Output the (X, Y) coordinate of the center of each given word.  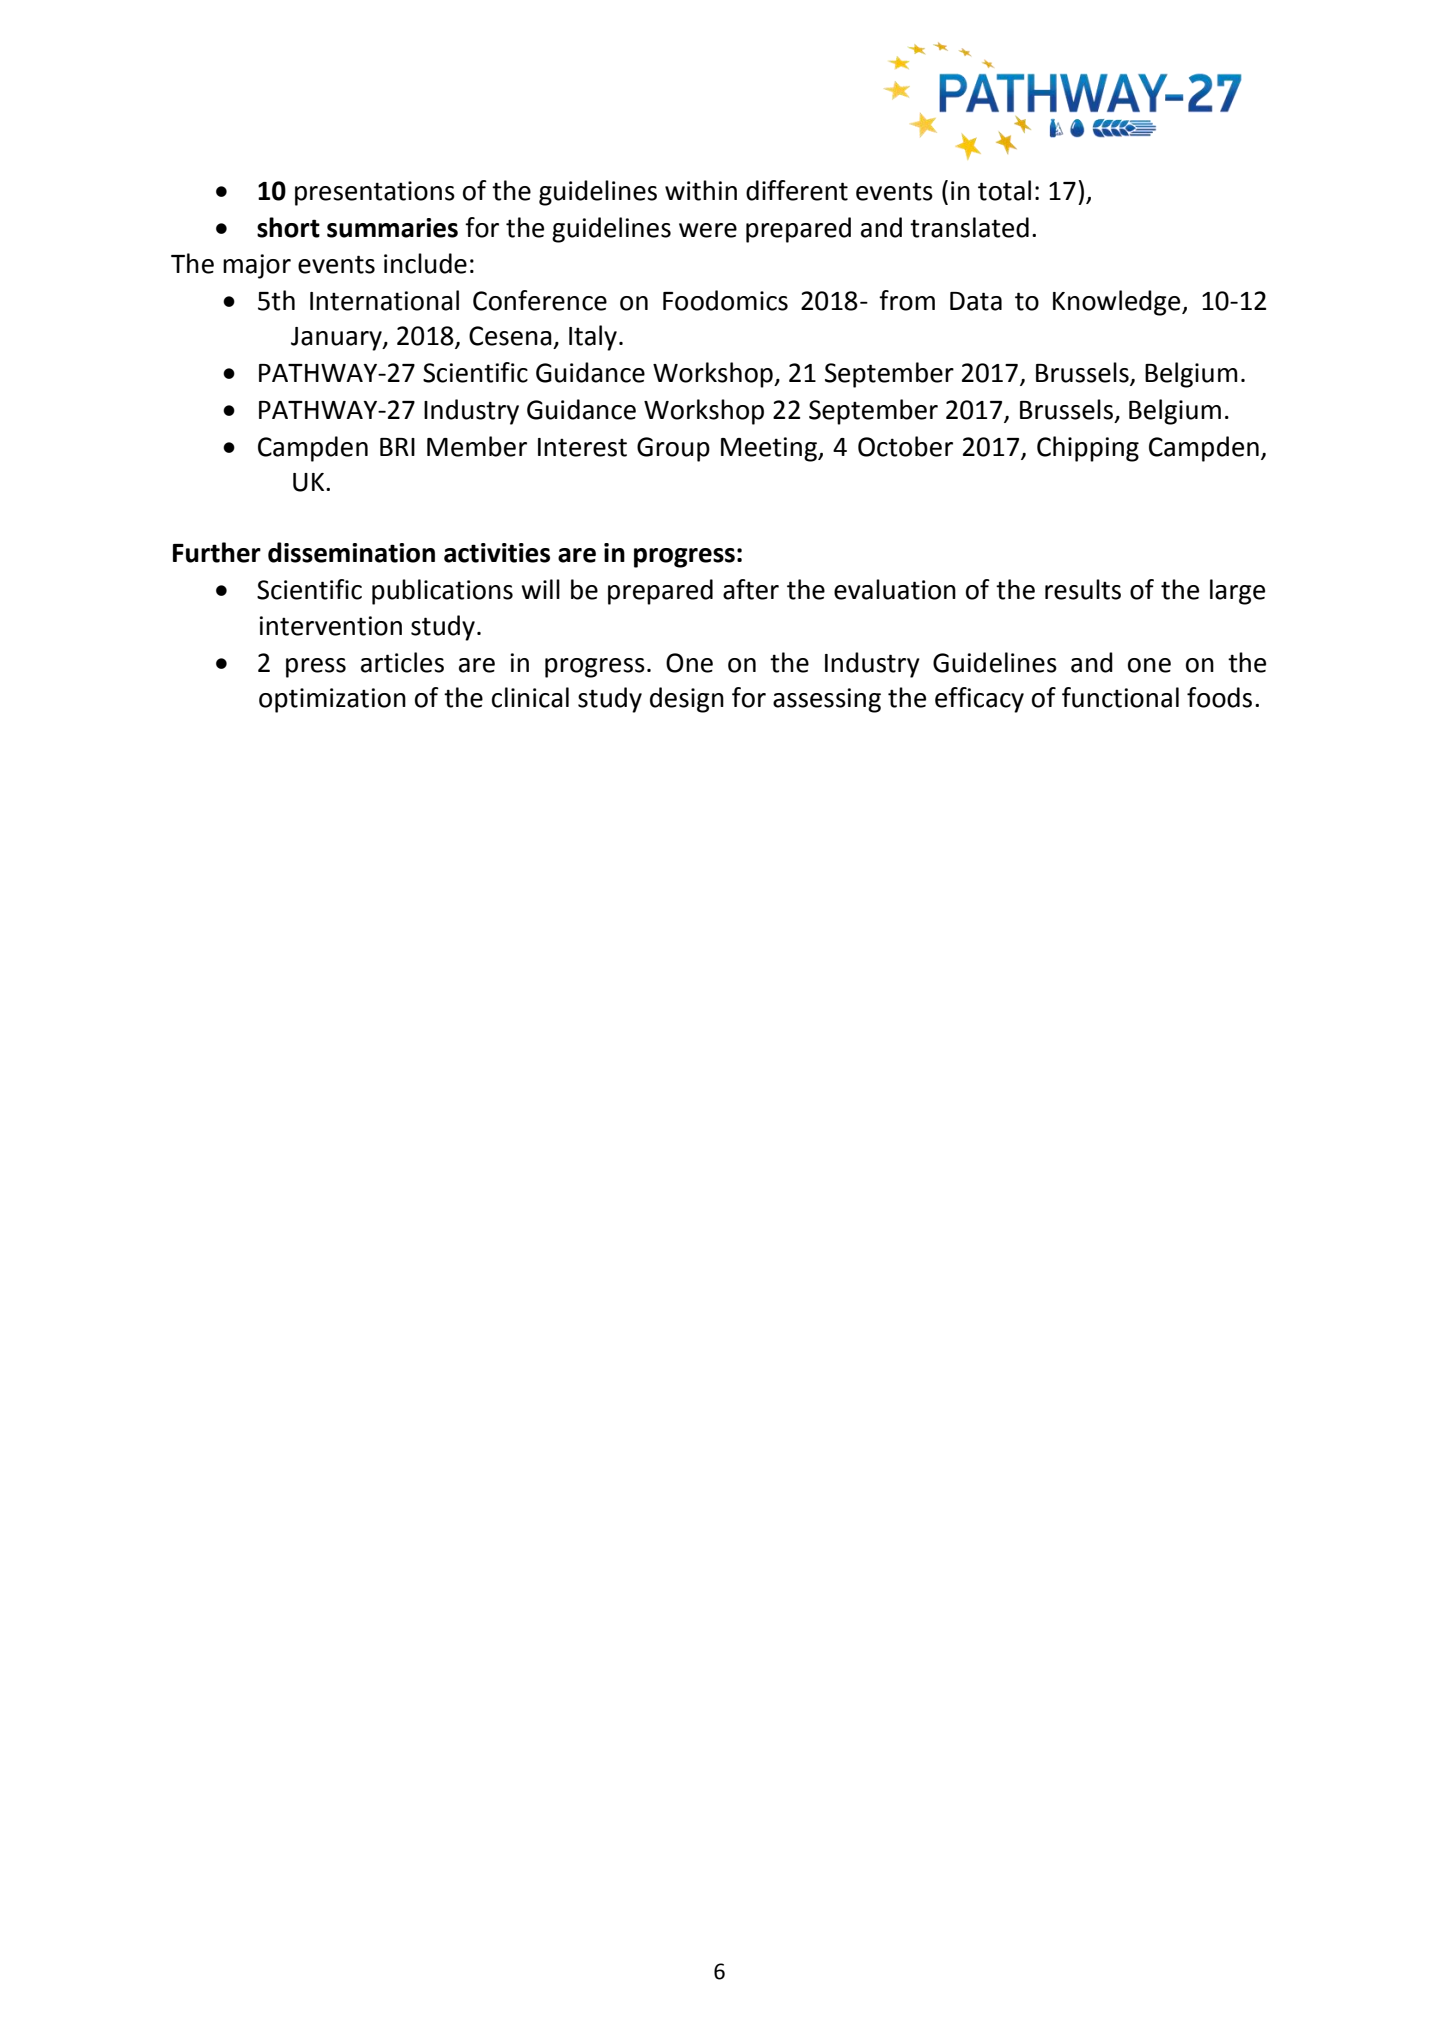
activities (497, 553)
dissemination (351, 552)
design (687, 700)
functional (1120, 697)
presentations (375, 193)
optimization (332, 700)
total (1004, 190)
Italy (593, 338)
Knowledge (1118, 303)
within (701, 190)
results (1083, 589)
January (337, 339)
